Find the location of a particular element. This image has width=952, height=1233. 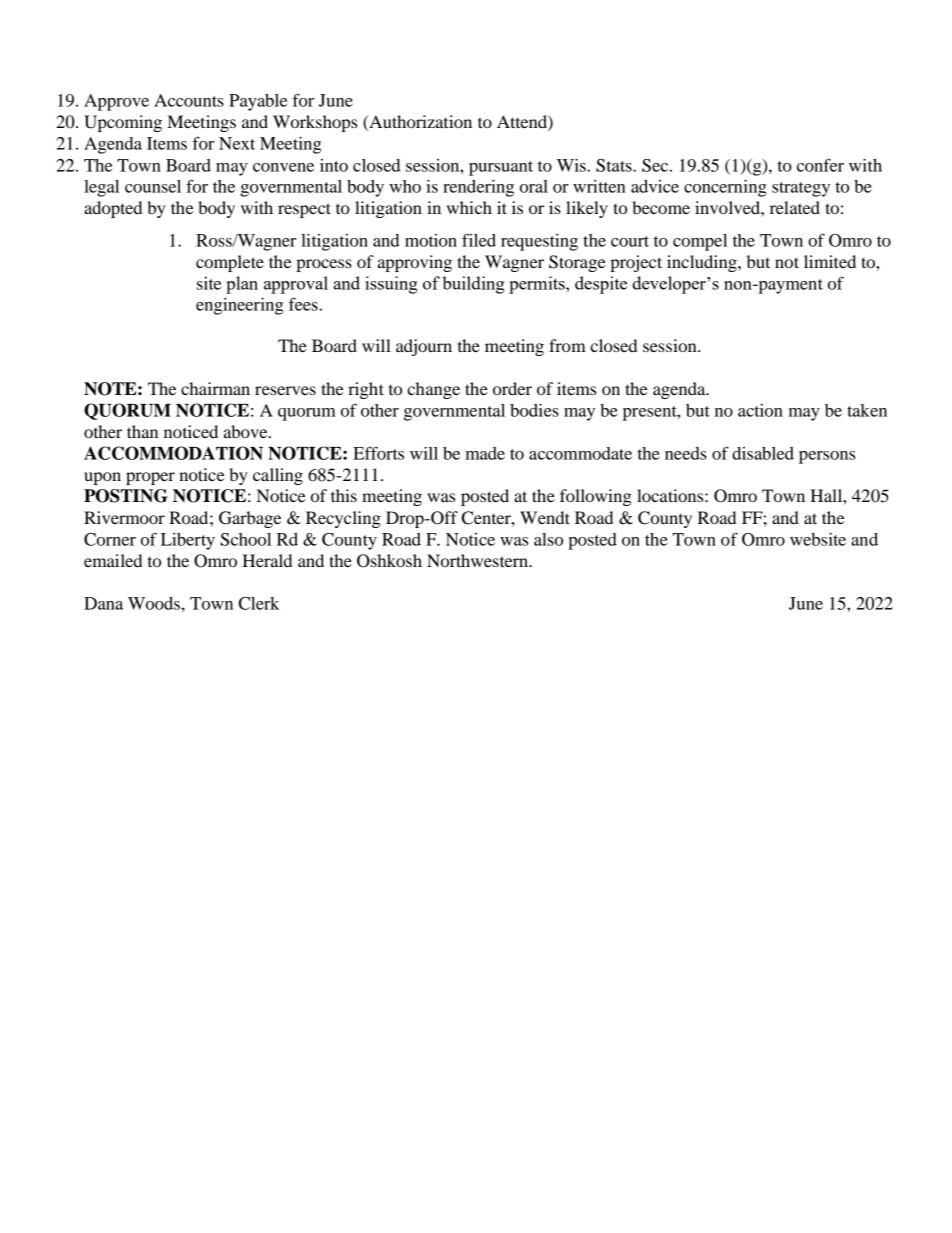

from is located at coordinates (567, 345).
